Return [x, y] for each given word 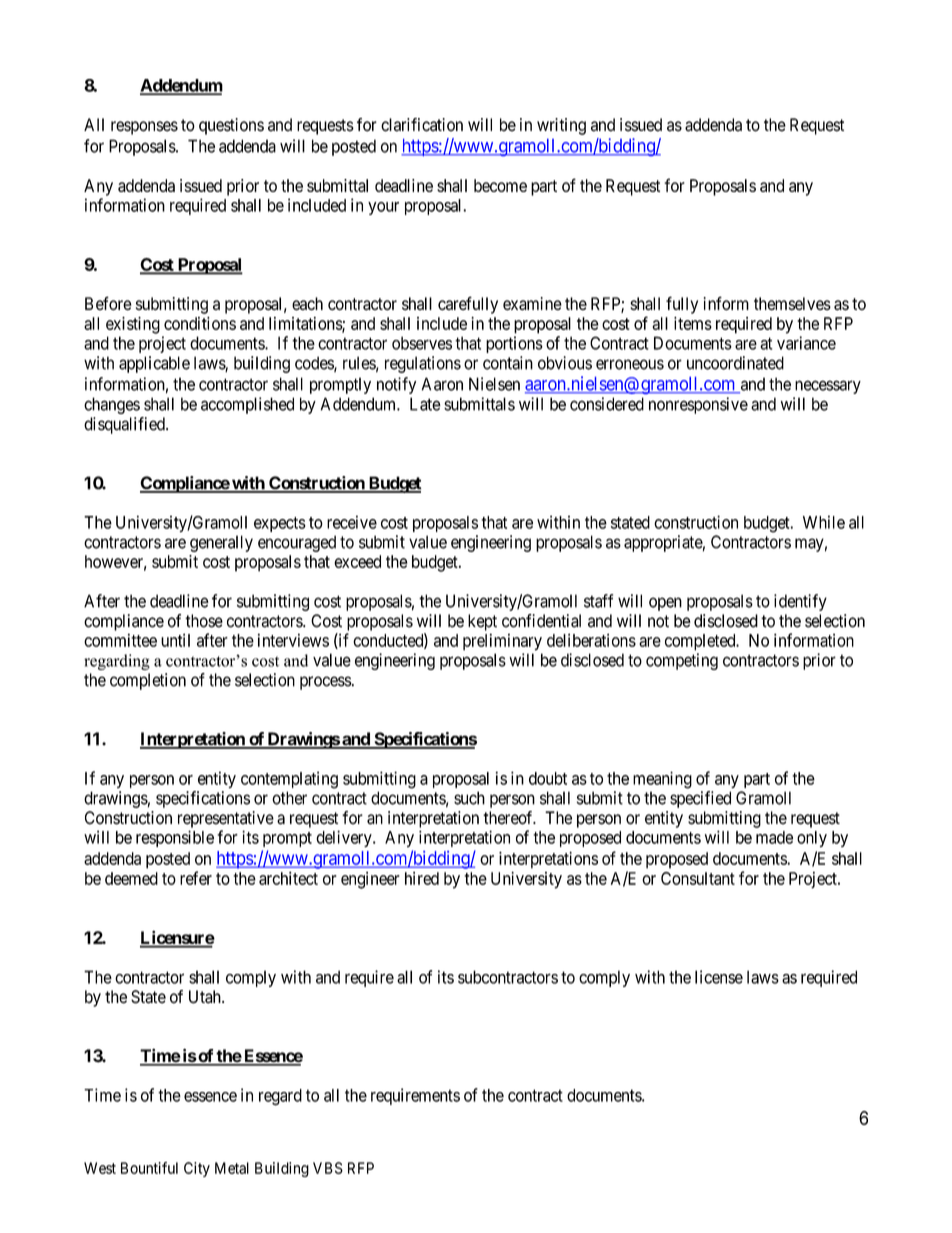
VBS [328, 1168]
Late [425, 404]
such [469, 798]
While [824, 522]
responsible [175, 838]
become [500, 185]
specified [700, 799]
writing [561, 126]
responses [144, 128]
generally [221, 543]
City [197, 1169]
